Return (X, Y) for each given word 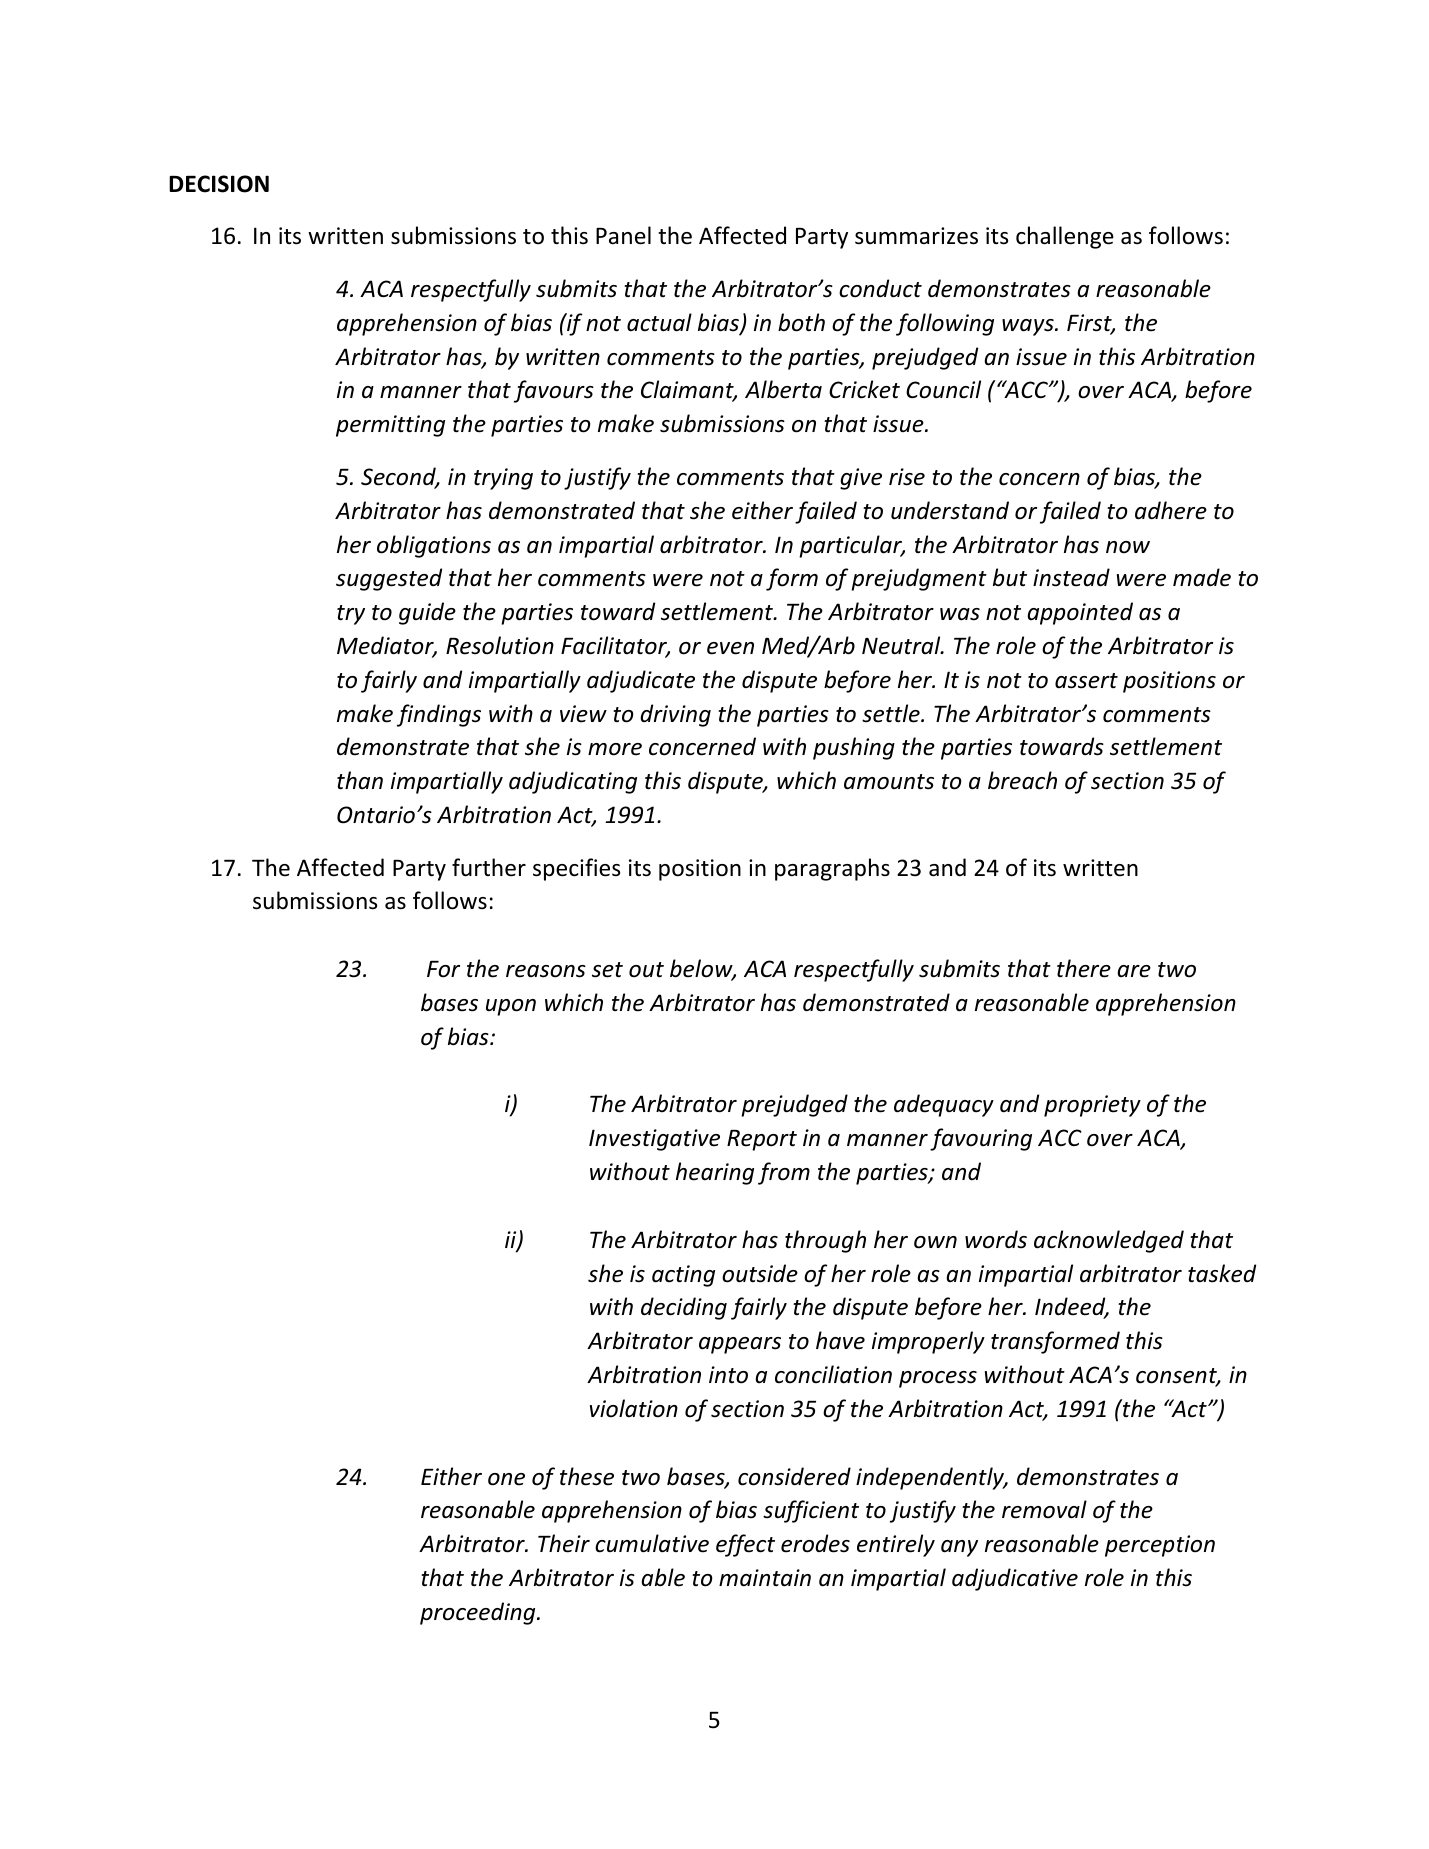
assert (1086, 681)
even (730, 648)
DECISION (219, 184)
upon (511, 1007)
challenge (1065, 237)
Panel (623, 235)
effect (745, 1545)
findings (439, 715)
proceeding (479, 1613)
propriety (1092, 1106)
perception (1160, 1546)
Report (762, 1140)
